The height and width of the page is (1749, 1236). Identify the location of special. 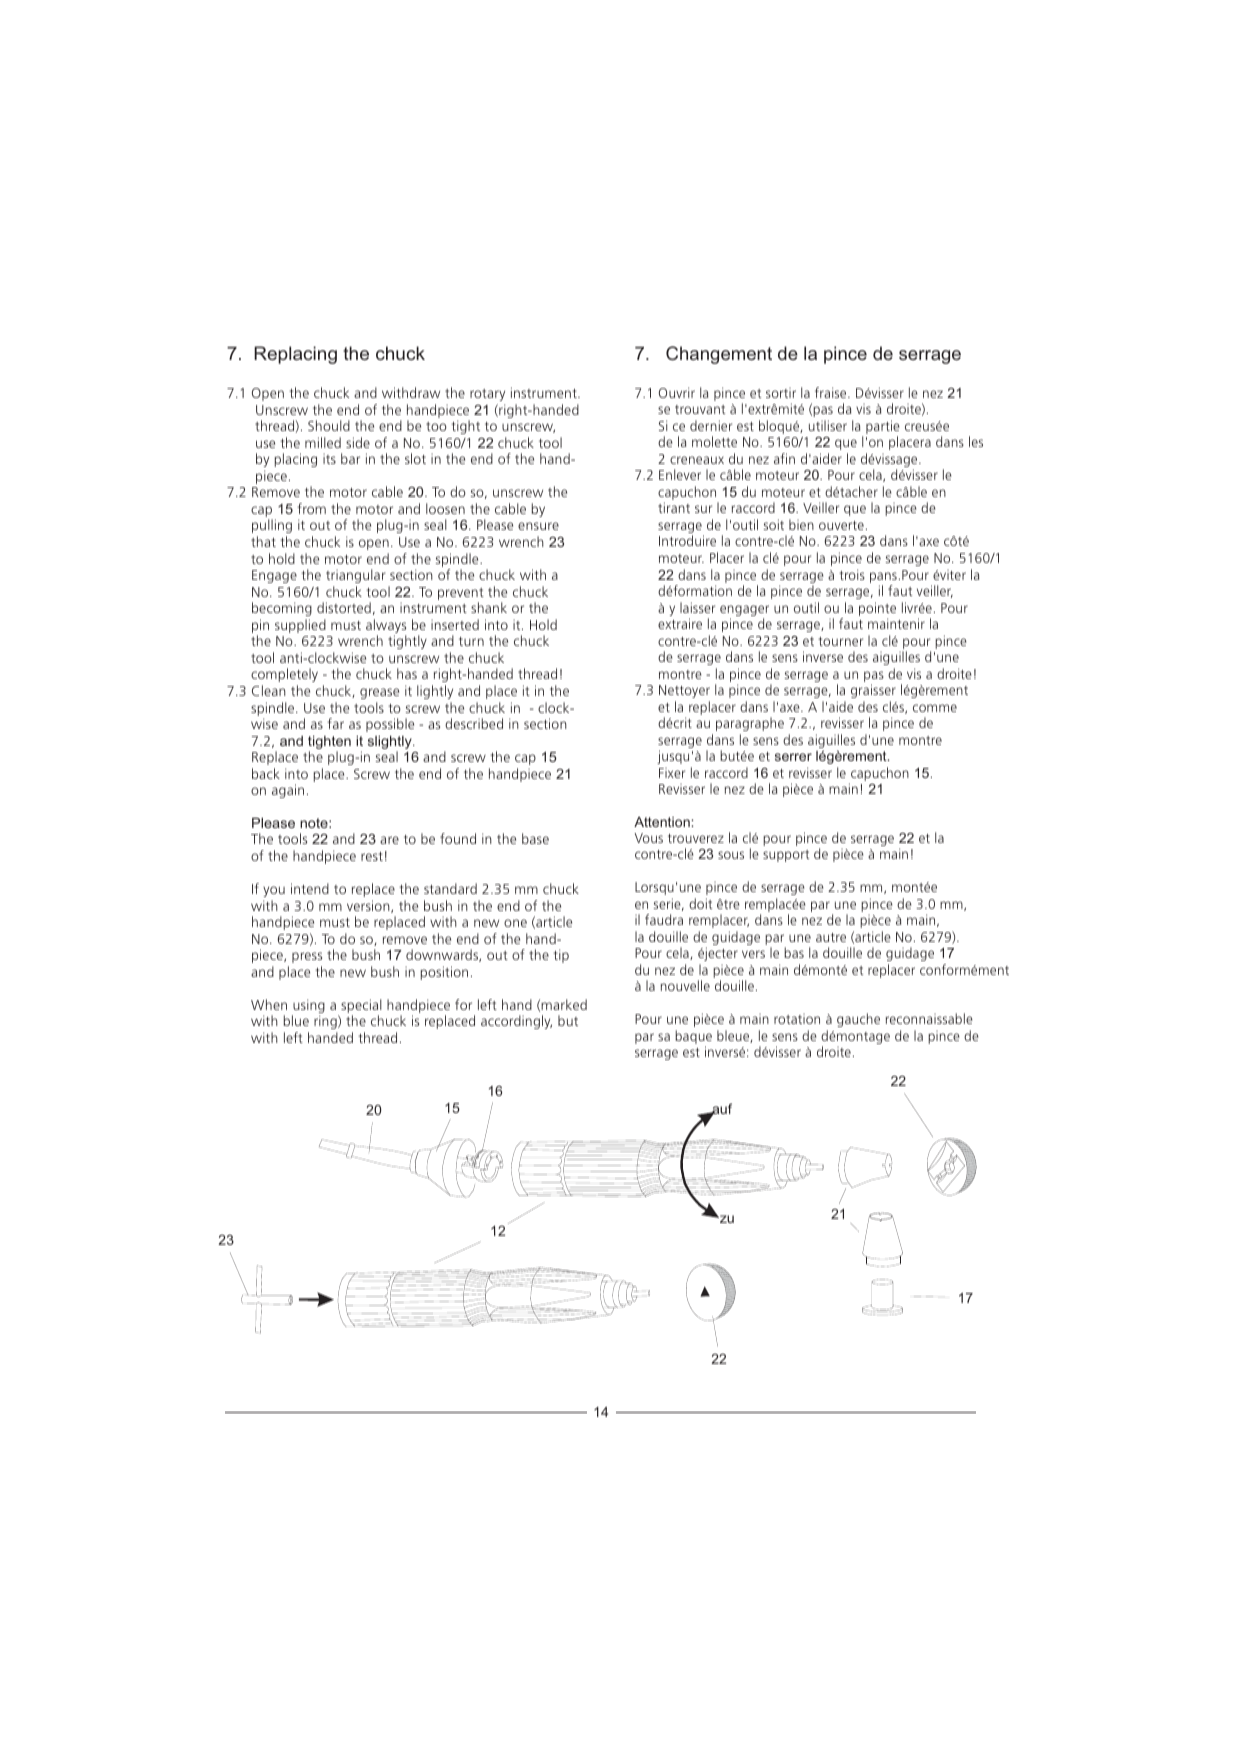
(361, 1007).
